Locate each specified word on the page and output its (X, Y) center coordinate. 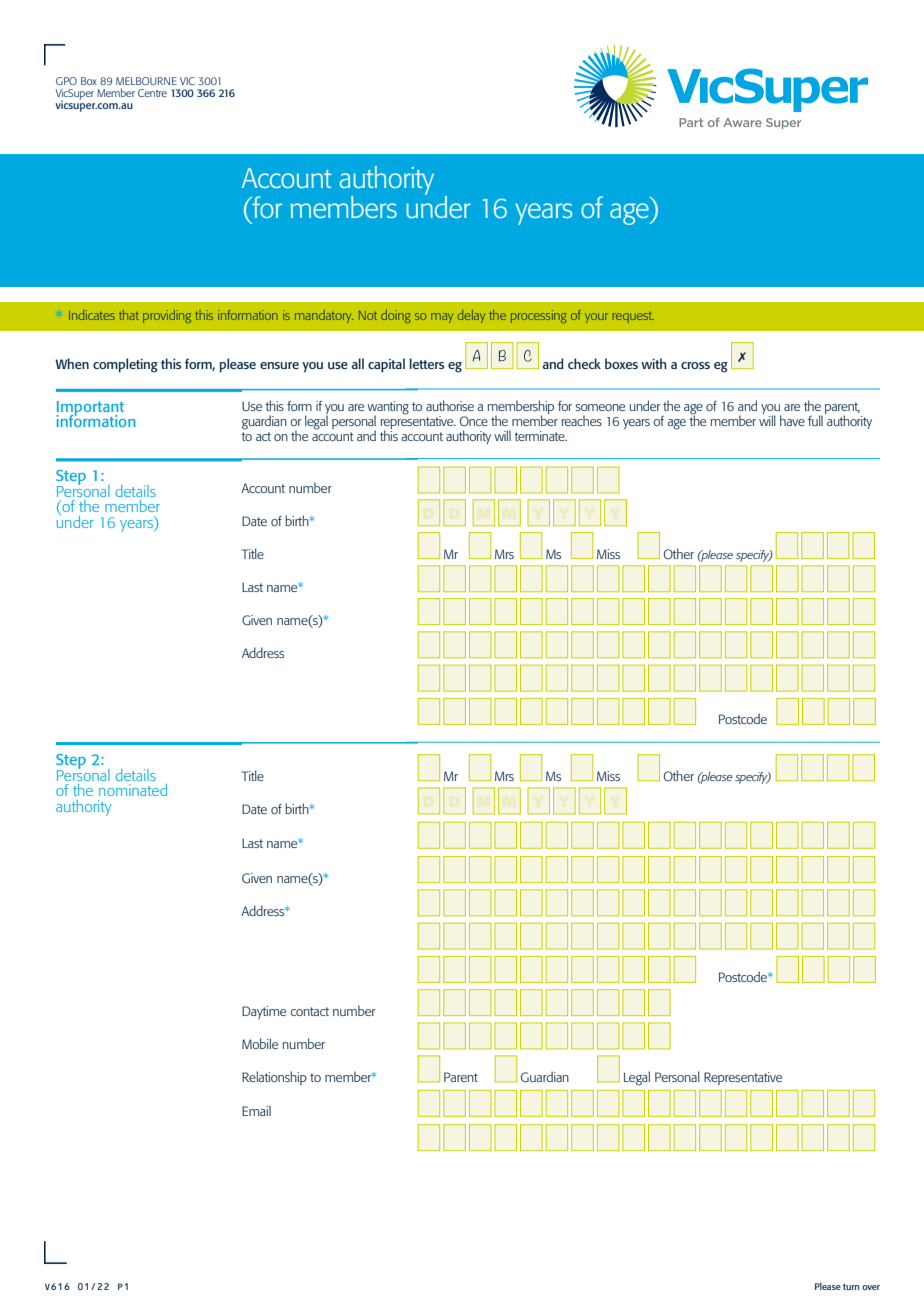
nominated (133, 790)
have (792, 420)
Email (256, 1110)
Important (90, 409)
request (633, 317)
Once (474, 421)
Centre (152, 93)
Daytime (264, 1012)
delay (471, 316)
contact (309, 1011)
